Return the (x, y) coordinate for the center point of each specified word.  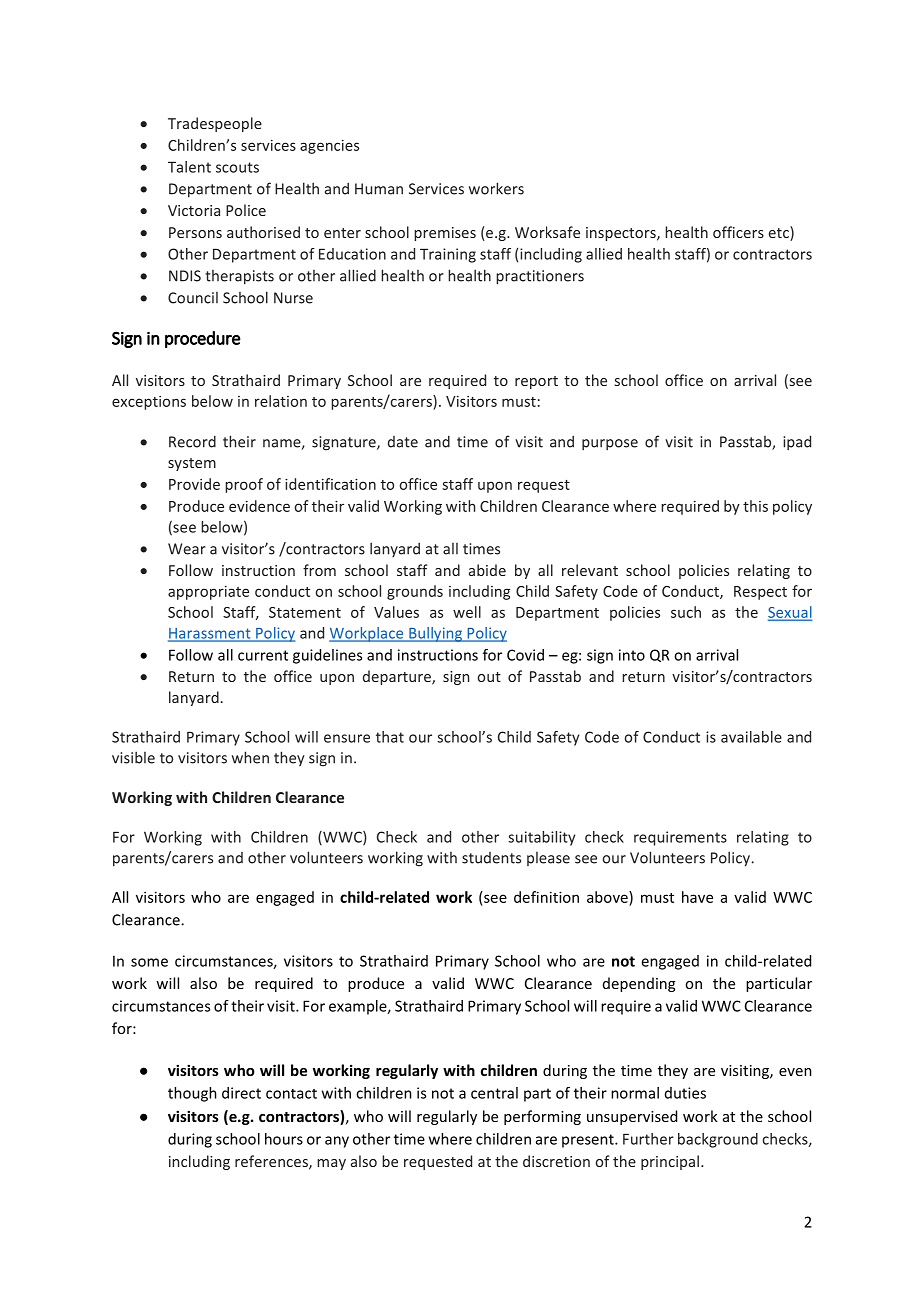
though (192, 1094)
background (718, 1140)
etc (780, 233)
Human (379, 189)
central (494, 1093)
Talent (189, 167)
